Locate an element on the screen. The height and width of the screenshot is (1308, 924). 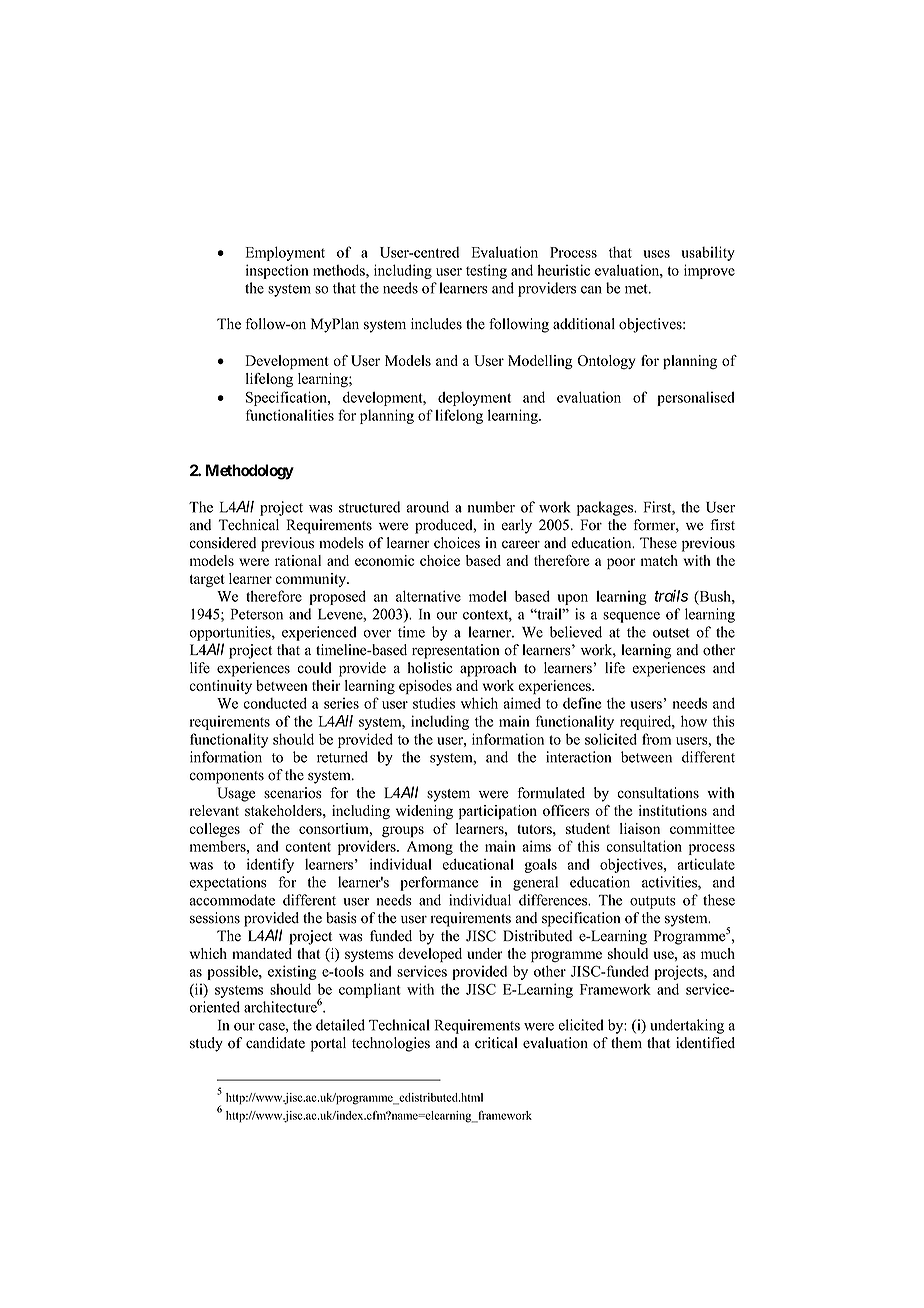
identify is located at coordinates (270, 865).
